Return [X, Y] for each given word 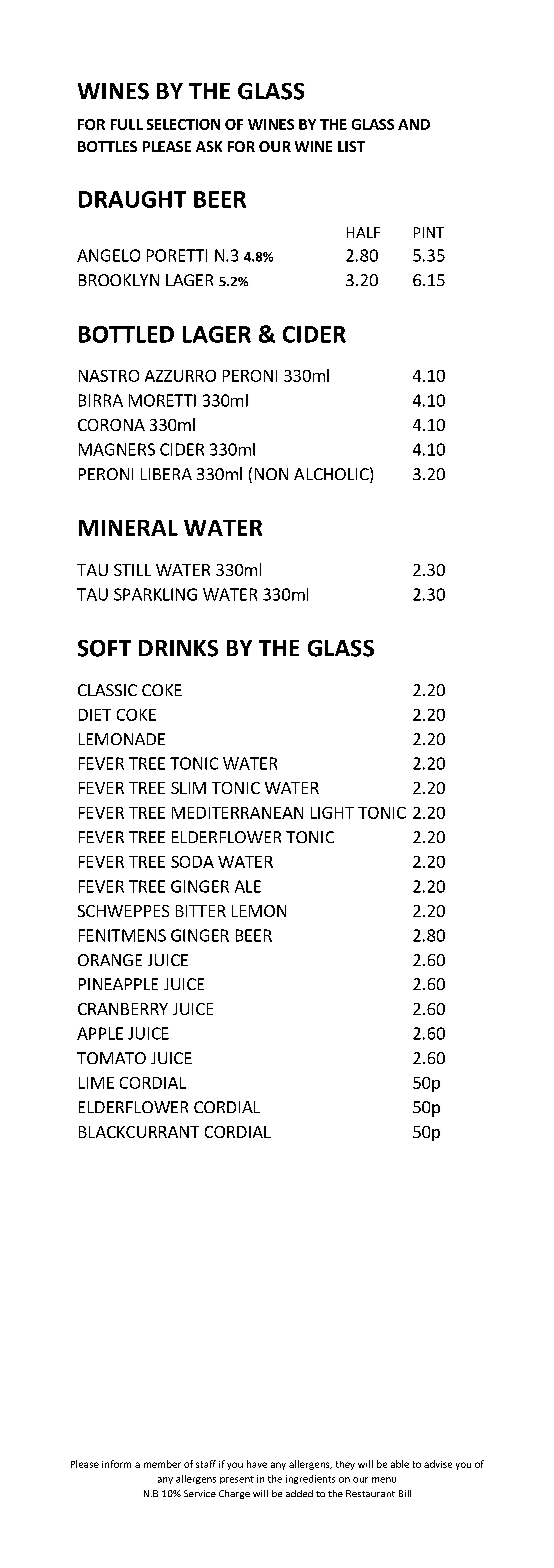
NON [271, 474]
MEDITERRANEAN [237, 813]
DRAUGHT [132, 199]
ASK [209, 146]
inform [116, 1464]
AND [414, 124]
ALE [248, 886]
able [400, 1464]
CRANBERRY [123, 1009]
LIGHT [332, 813]
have [257, 1464]
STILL [132, 570]
